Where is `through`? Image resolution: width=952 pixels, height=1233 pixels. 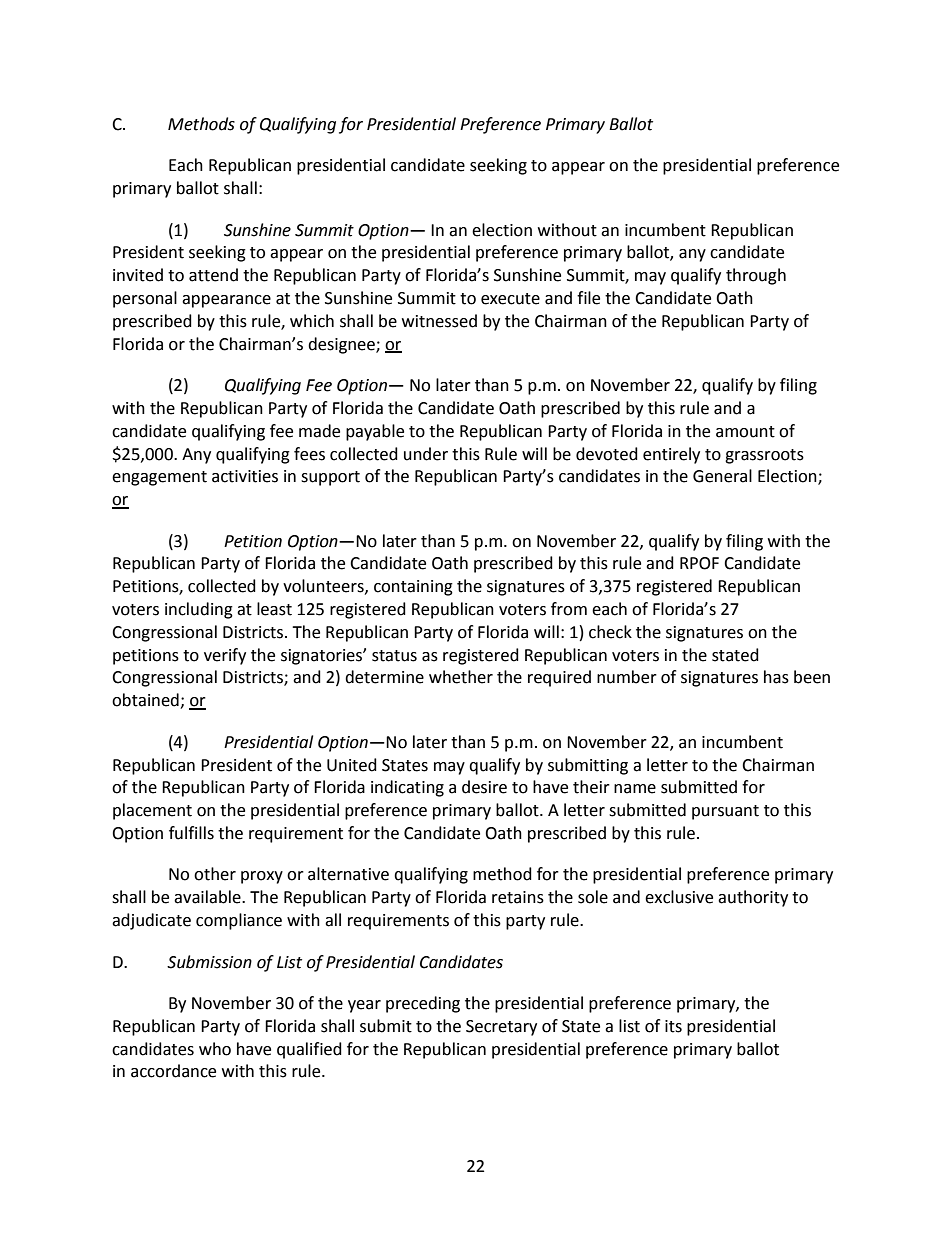 through is located at coordinates (756, 276).
